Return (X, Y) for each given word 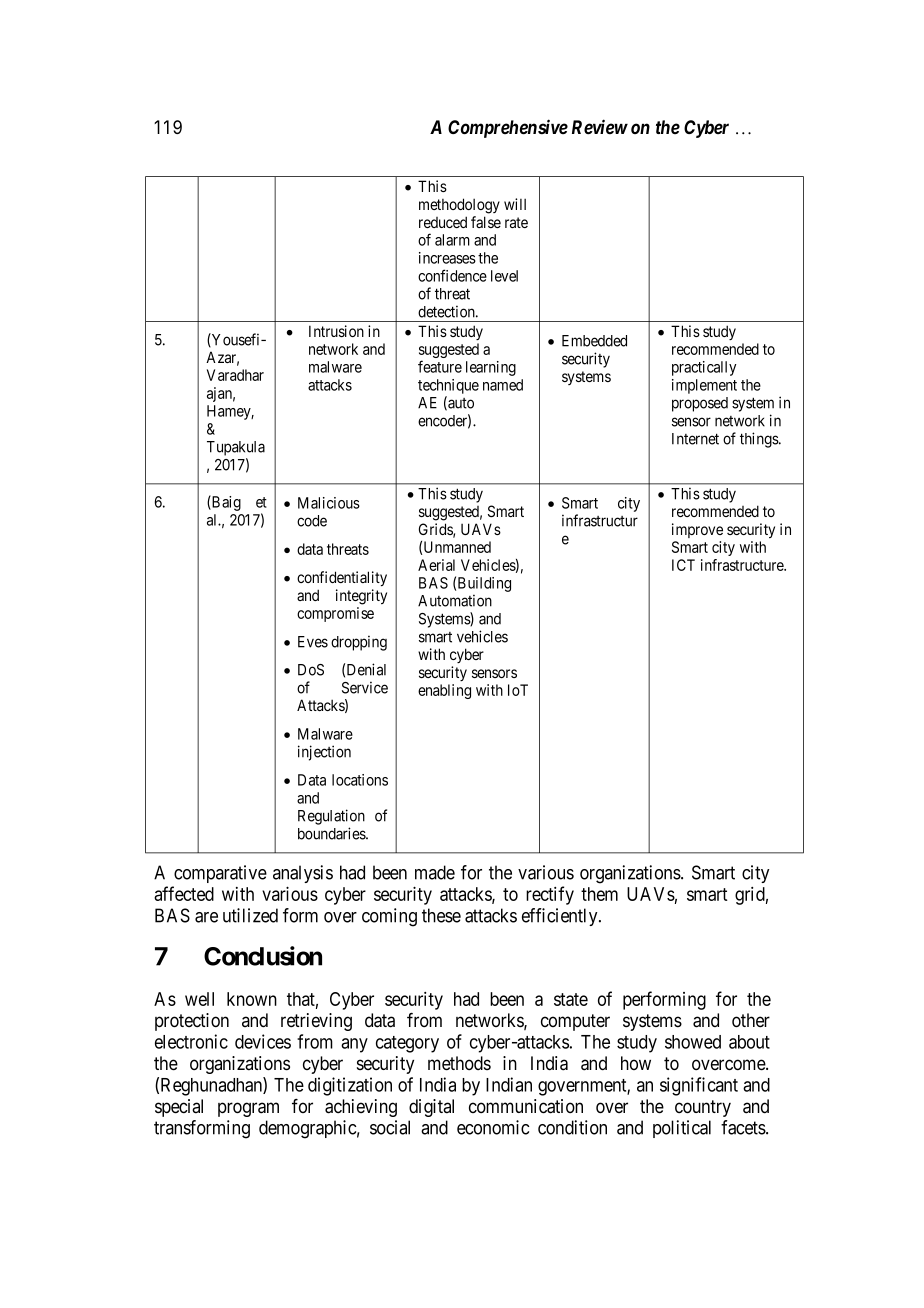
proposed (700, 404)
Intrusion (336, 331)
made (435, 872)
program (248, 1109)
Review (600, 127)
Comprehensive (508, 128)
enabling (444, 691)
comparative (220, 874)
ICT (683, 565)
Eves (313, 642)
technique (448, 386)
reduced (443, 222)
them (599, 894)
